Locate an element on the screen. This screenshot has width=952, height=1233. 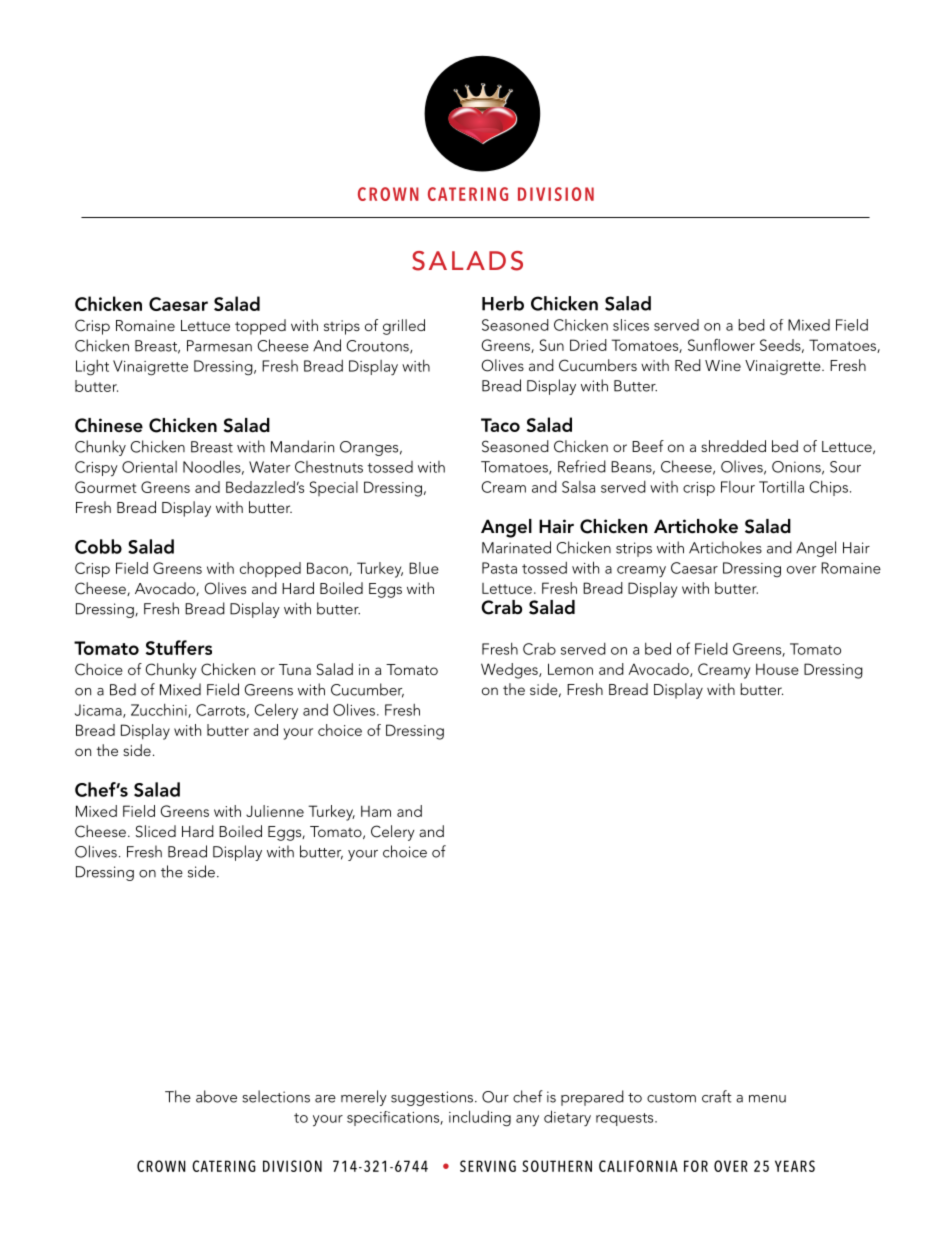
Parmesan is located at coordinates (219, 346).
